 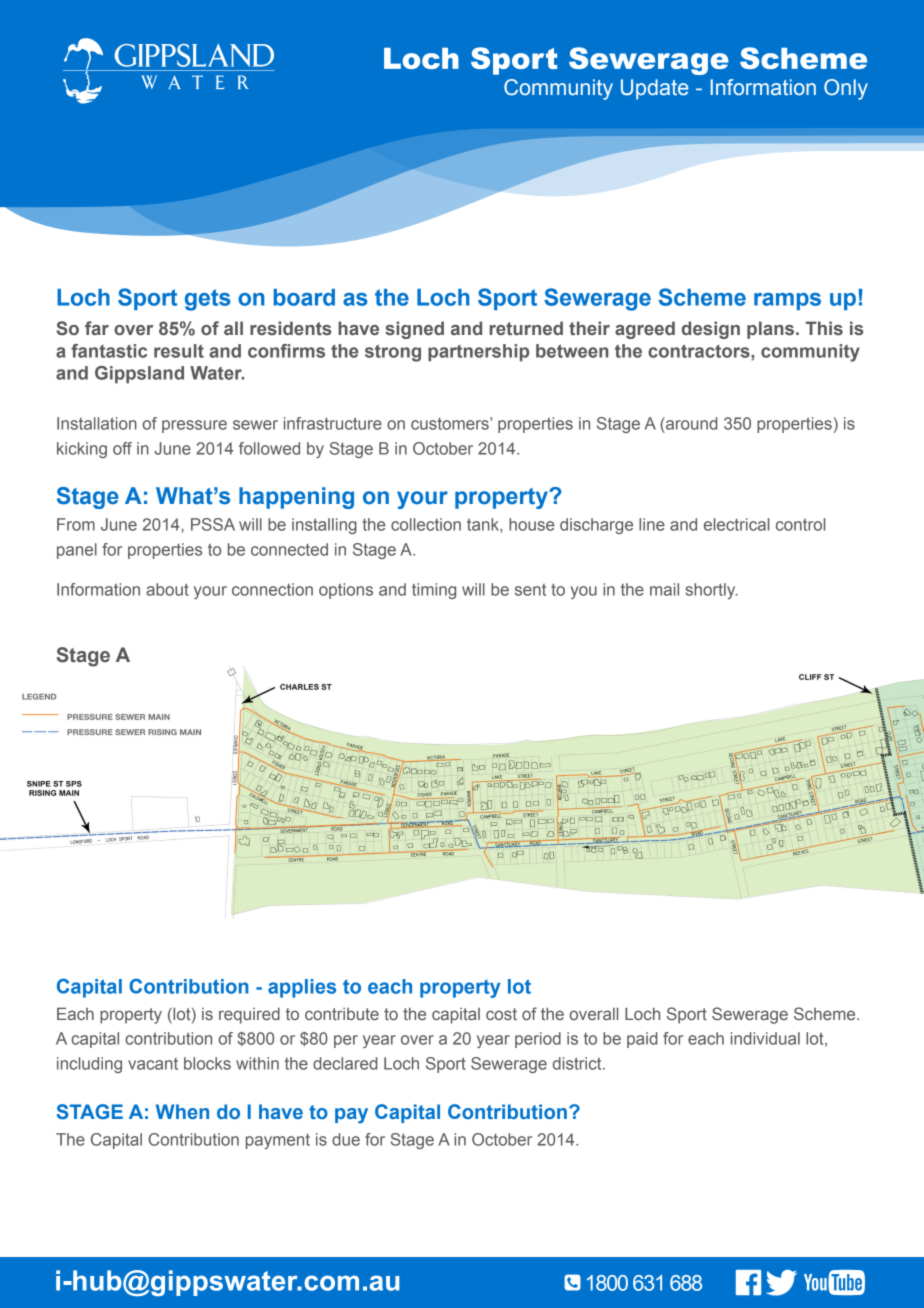 I want to click on gets, so click(x=207, y=300).
